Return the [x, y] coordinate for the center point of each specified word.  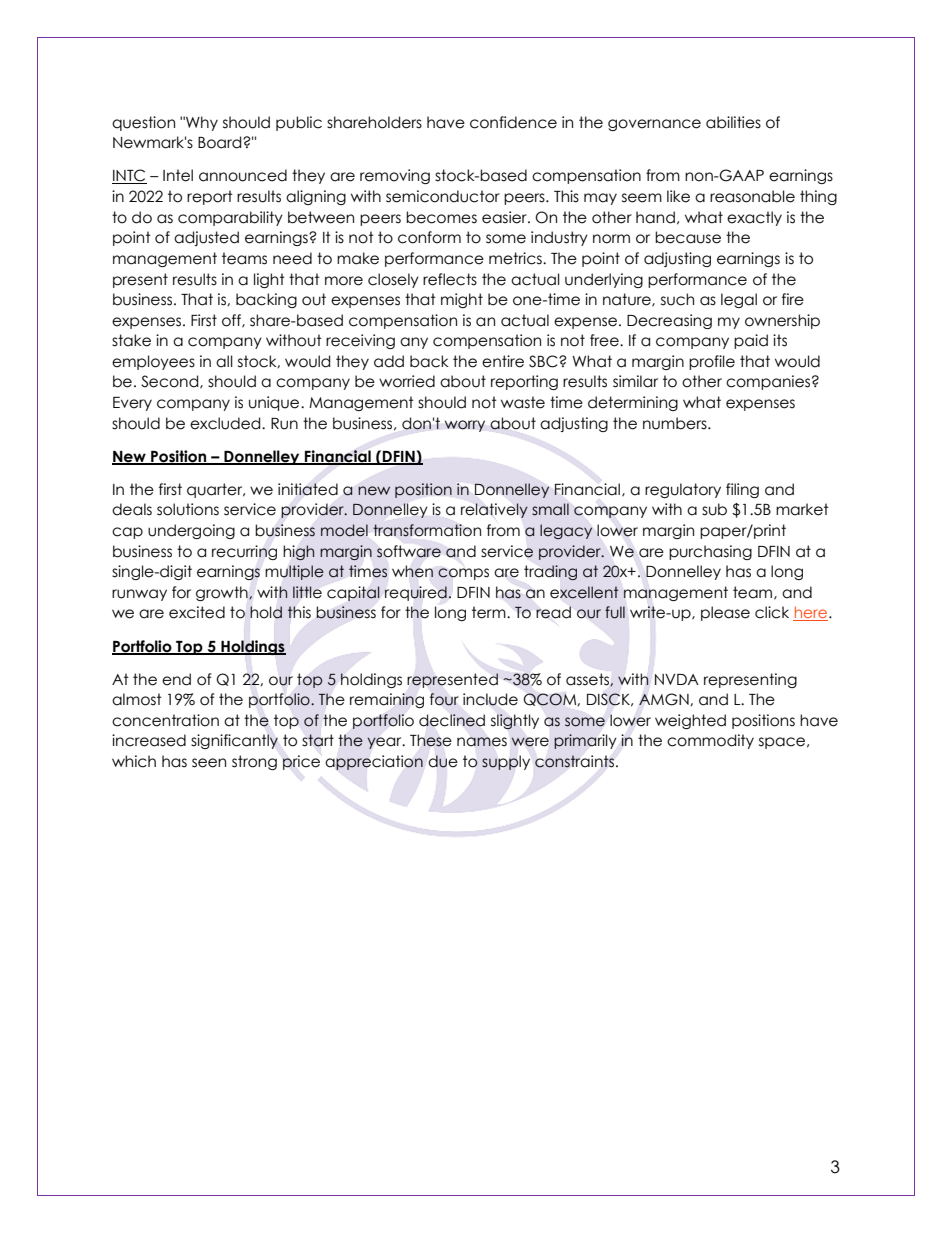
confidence [513, 122]
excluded [226, 423]
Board [221, 142]
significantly [234, 741]
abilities [733, 122]
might [462, 300]
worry [465, 426]
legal [739, 300]
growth [223, 593]
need [292, 258]
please [725, 613]
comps [463, 574]
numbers [676, 423]
